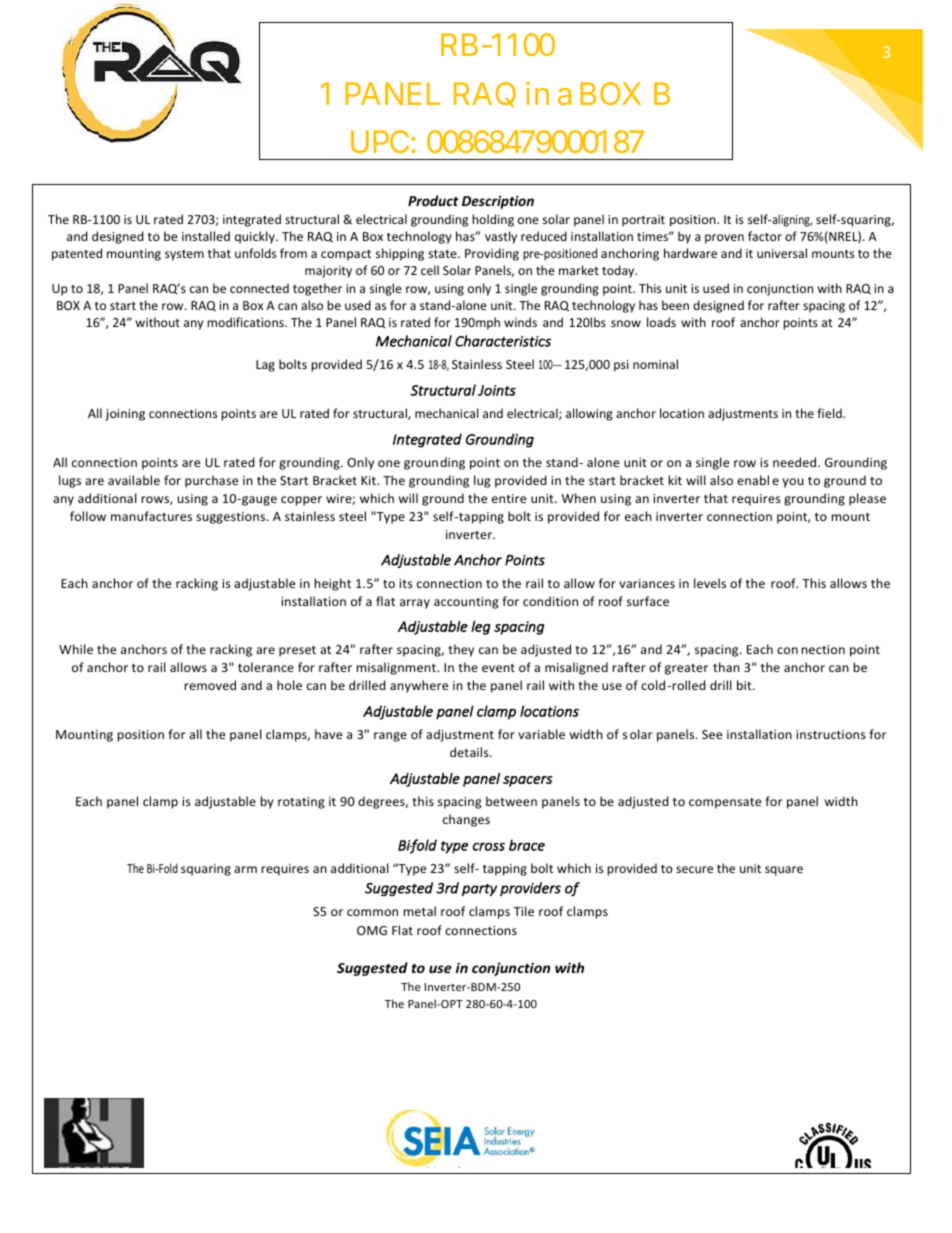  Describe the element at coordinates (134, 480) in the image. I see `available` at that location.
